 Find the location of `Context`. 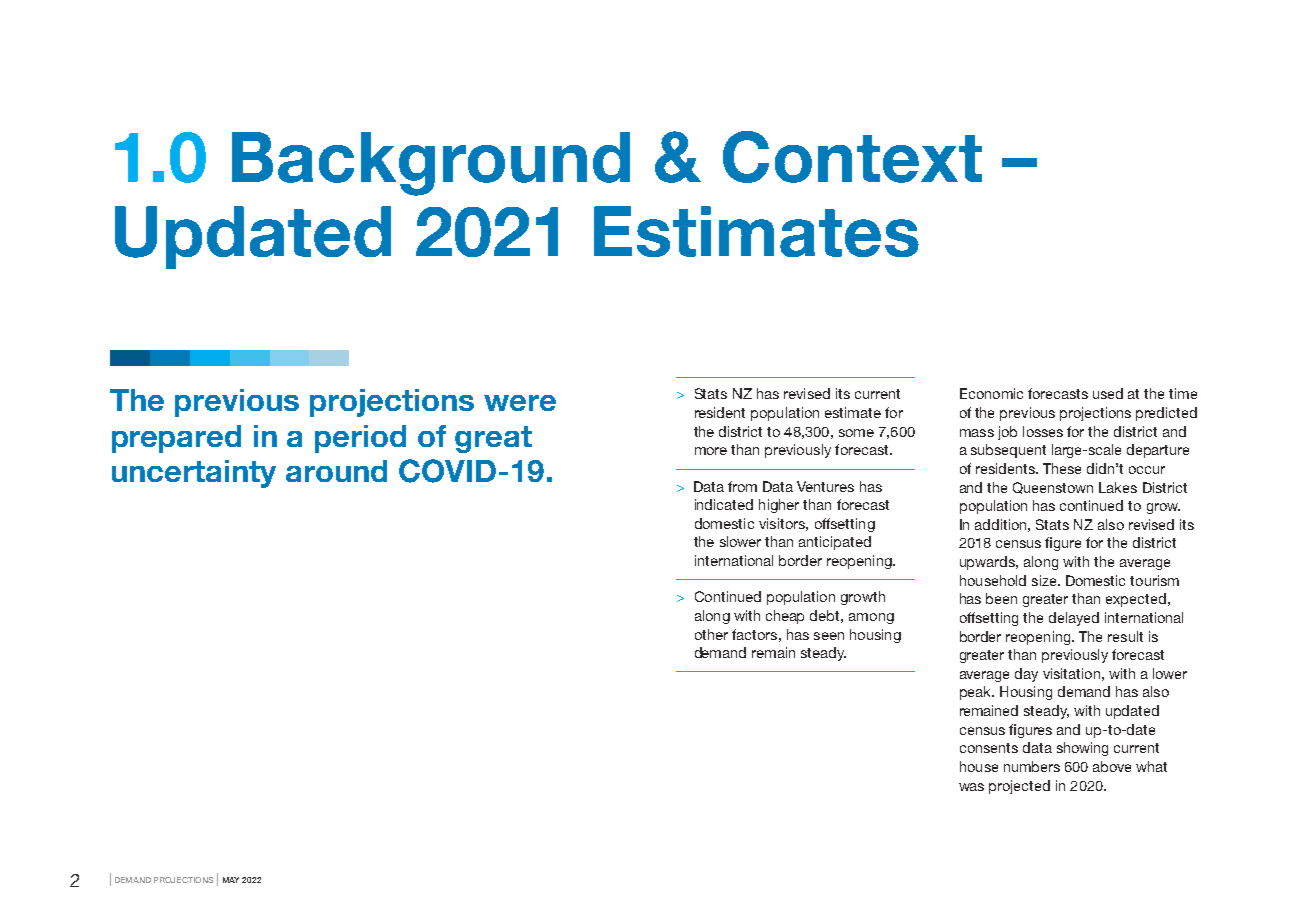

Context is located at coordinates (852, 157).
